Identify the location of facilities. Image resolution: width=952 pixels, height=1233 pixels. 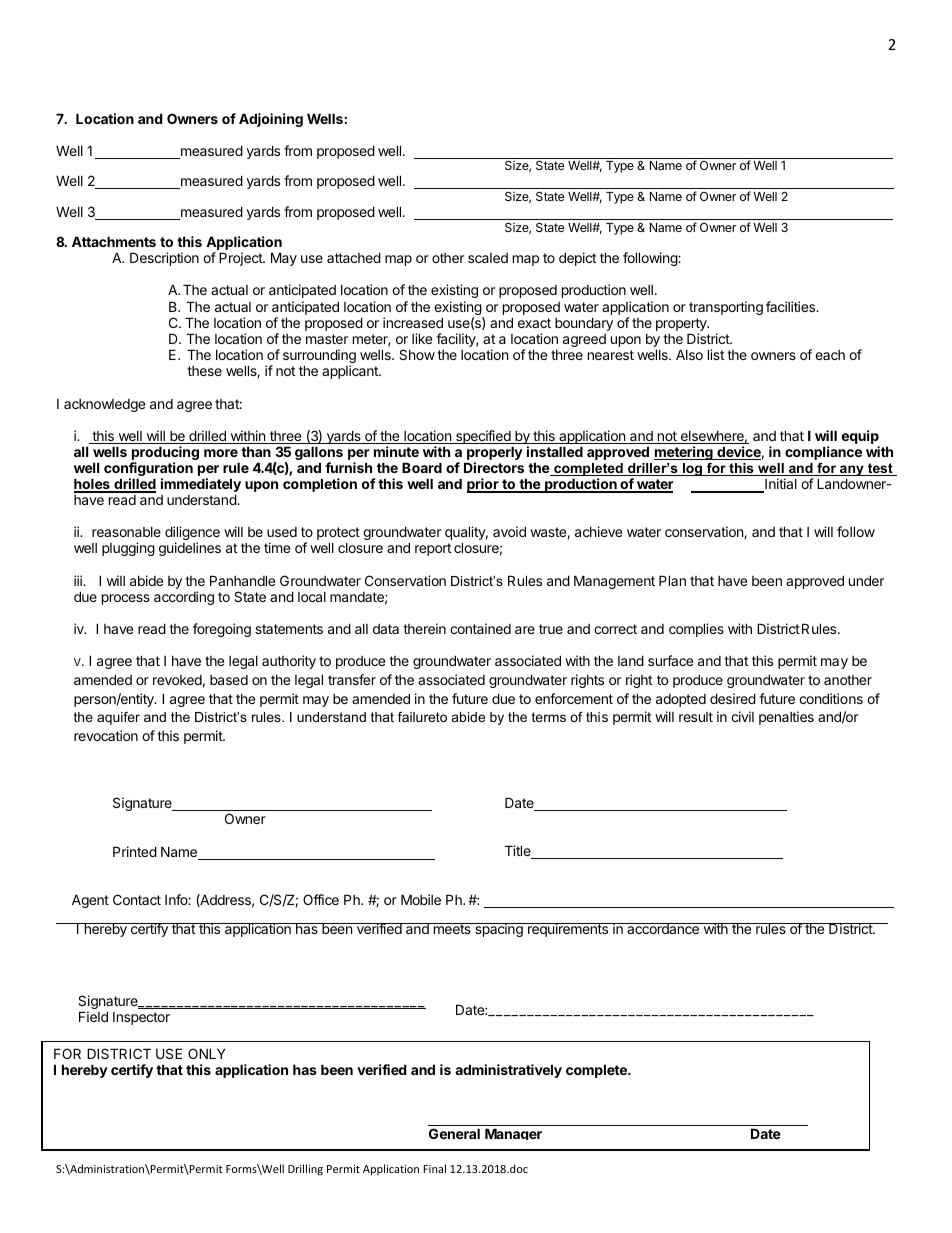
(792, 306).
